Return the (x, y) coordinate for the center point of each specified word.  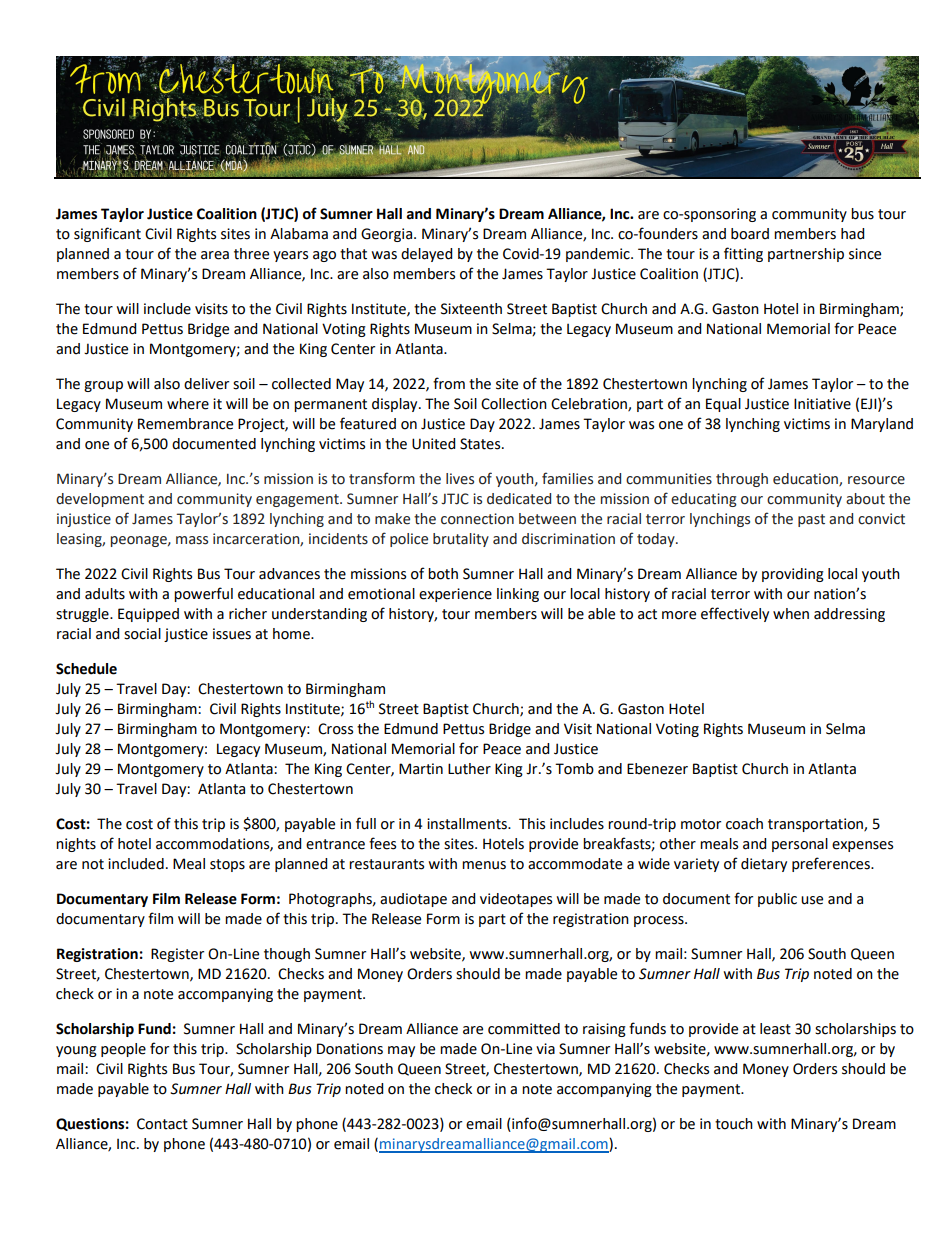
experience (455, 595)
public (777, 900)
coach (744, 824)
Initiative (822, 404)
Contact (162, 1124)
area (215, 255)
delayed (426, 255)
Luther (469, 769)
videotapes (516, 900)
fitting (743, 254)
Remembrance (185, 424)
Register (177, 955)
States (481, 444)
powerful (203, 594)
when (791, 614)
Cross (335, 729)
